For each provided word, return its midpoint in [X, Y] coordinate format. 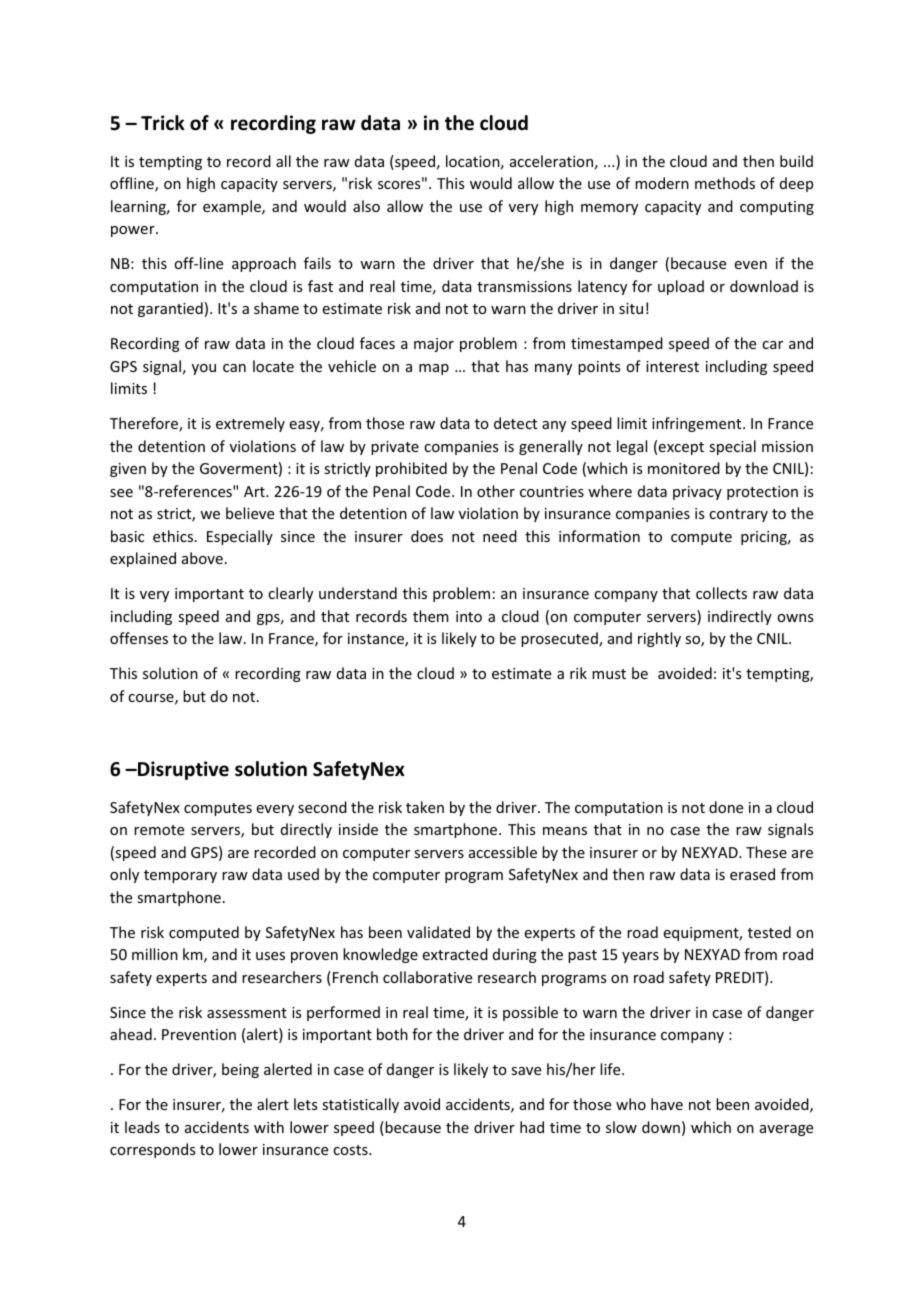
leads [142, 1127]
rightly [659, 639]
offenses [139, 638]
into [469, 616]
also [366, 206]
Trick [163, 123]
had [532, 1127]
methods [725, 183]
